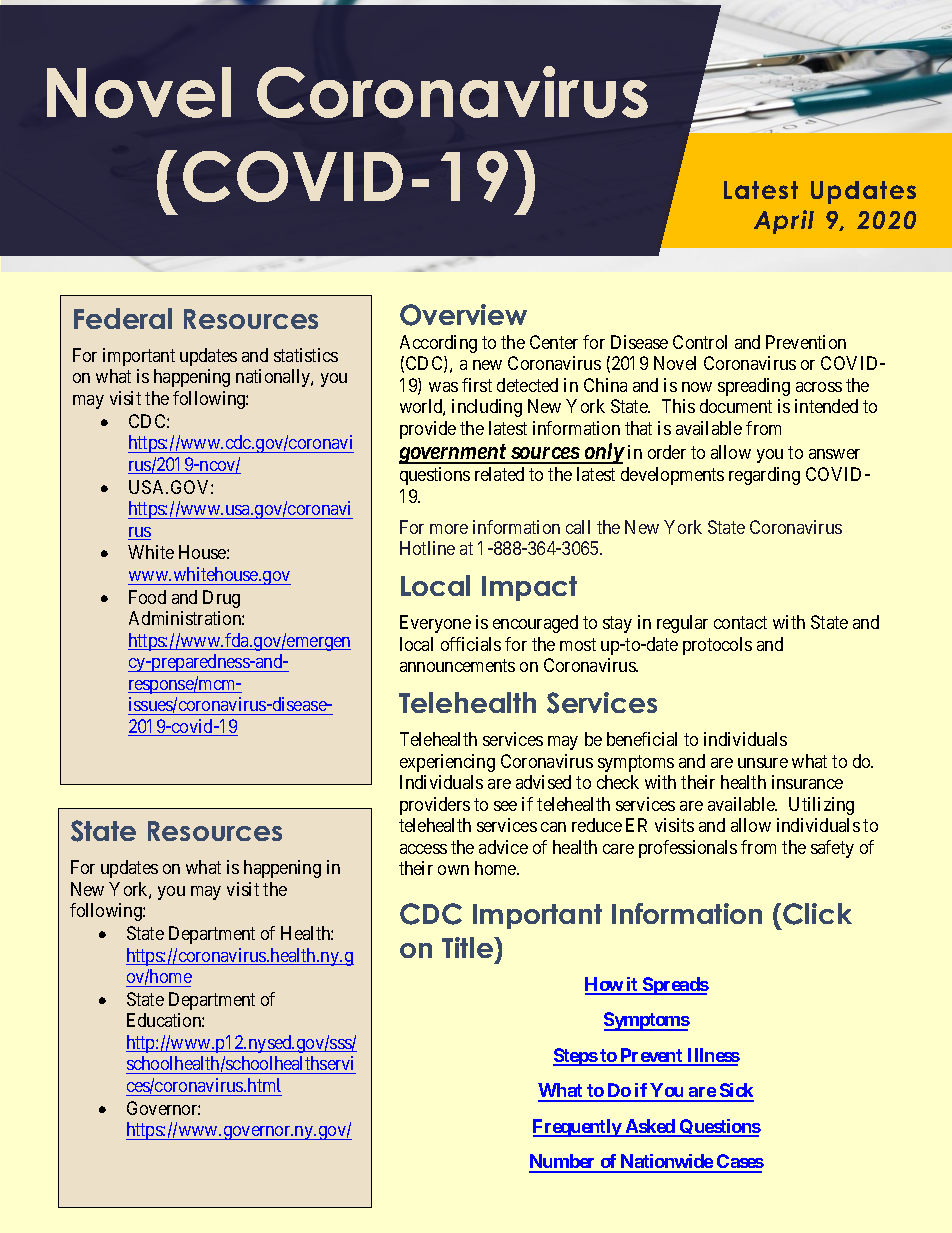  What do you see at coordinates (463, 315) in the screenshot?
I see `Overview` at bounding box center [463, 315].
